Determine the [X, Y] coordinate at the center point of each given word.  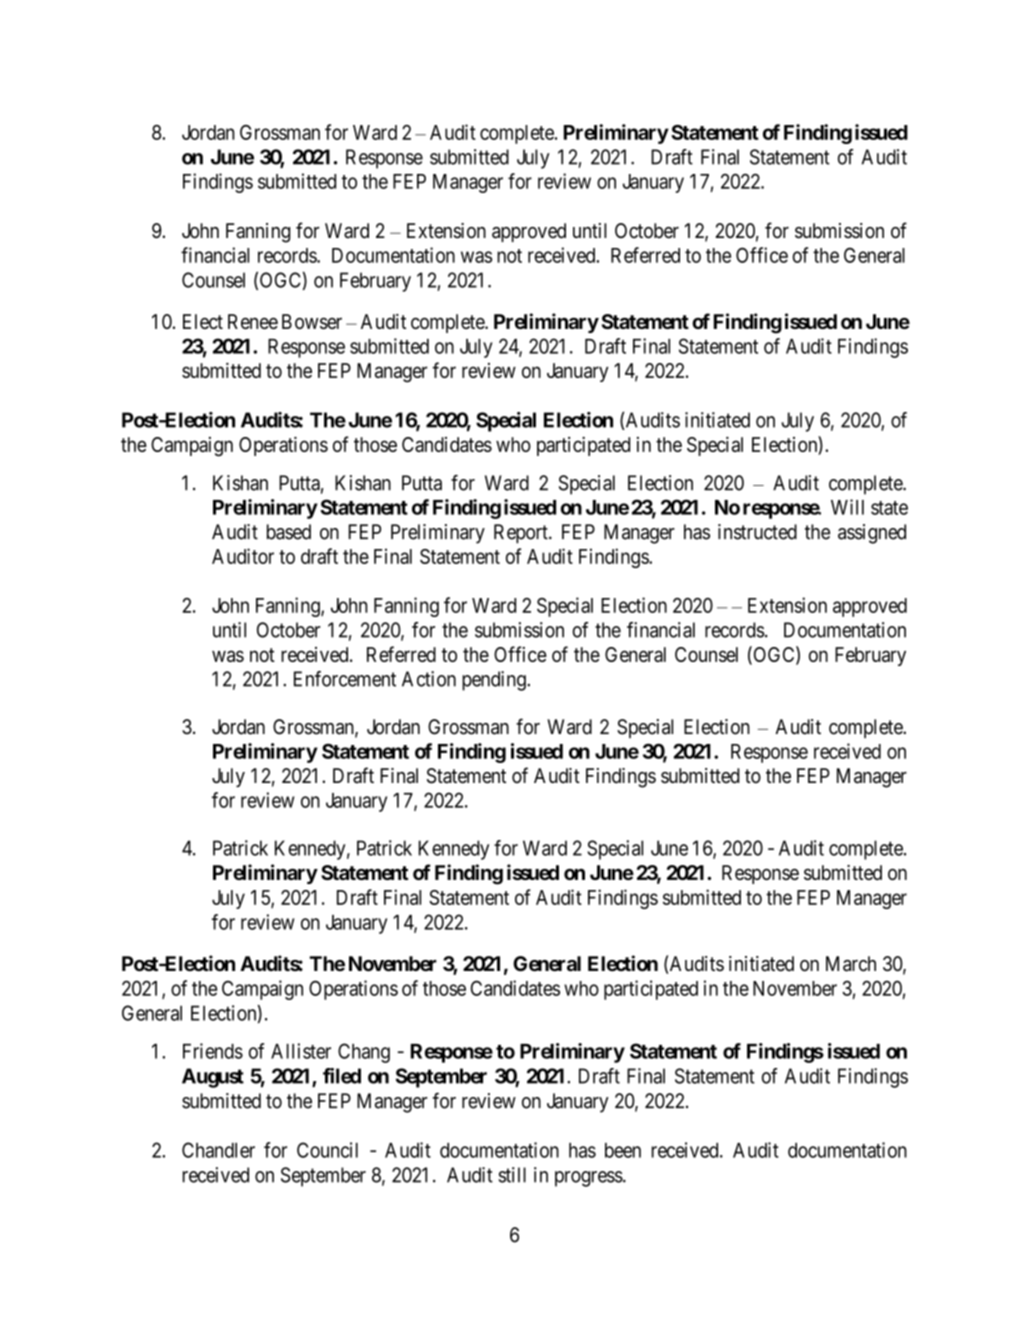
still [512, 1175]
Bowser [312, 321]
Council [327, 1150]
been [623, 1150]
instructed [757, 532]
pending [495, 681]
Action [429, 679]
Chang [364, 1053]
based [289, 532]
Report [522, 534]
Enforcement [345, 679]
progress [589, 1179]
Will [847, 507]
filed [342, 1076]
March [851, 964]
